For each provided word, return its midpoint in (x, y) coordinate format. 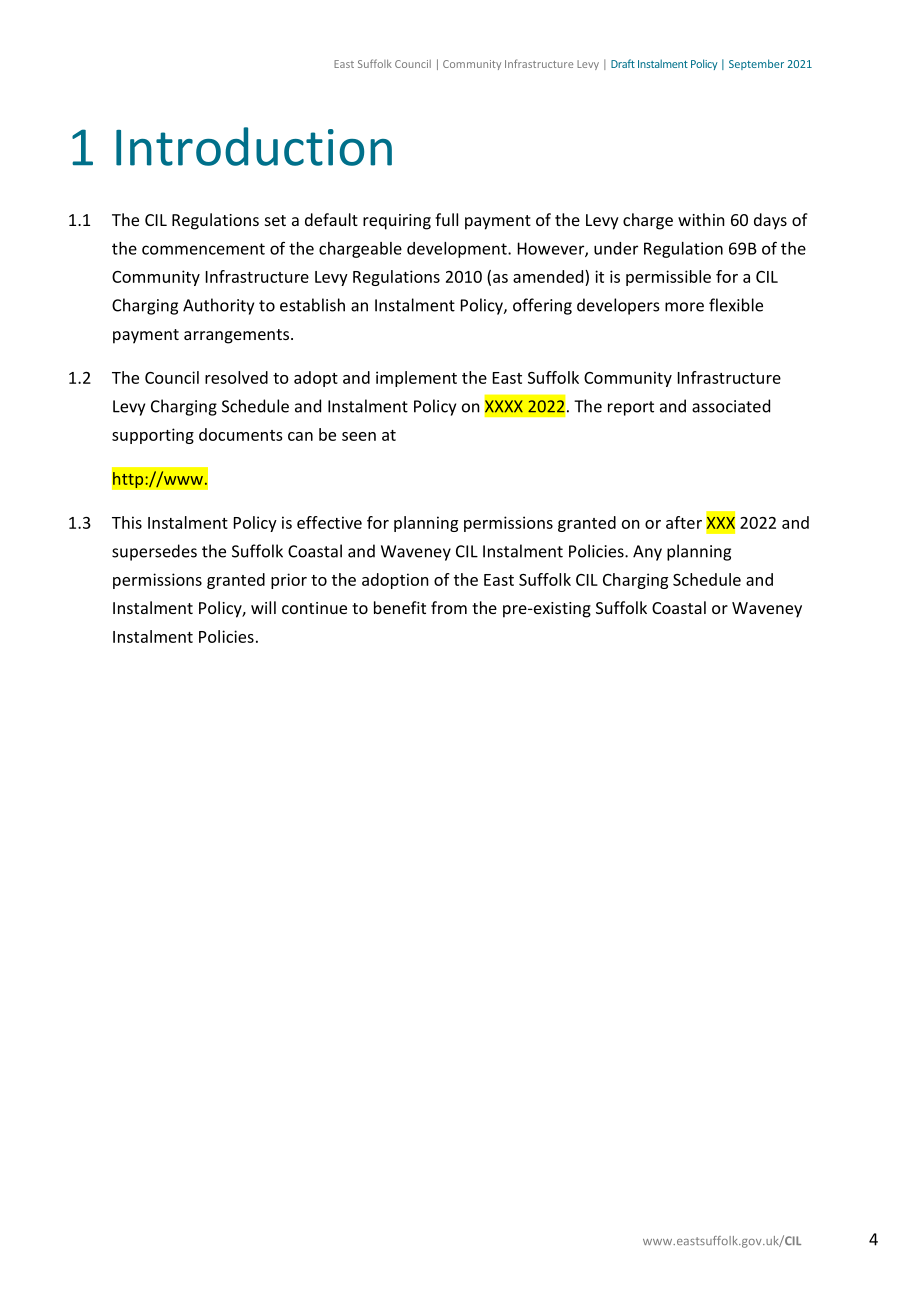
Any (647, 553)
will (263, 607)
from (449, 607)
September (756, 64)
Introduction (254, 146)
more (684, 307)
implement (416, 379)
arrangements (238, 336)
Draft (623, 63)
